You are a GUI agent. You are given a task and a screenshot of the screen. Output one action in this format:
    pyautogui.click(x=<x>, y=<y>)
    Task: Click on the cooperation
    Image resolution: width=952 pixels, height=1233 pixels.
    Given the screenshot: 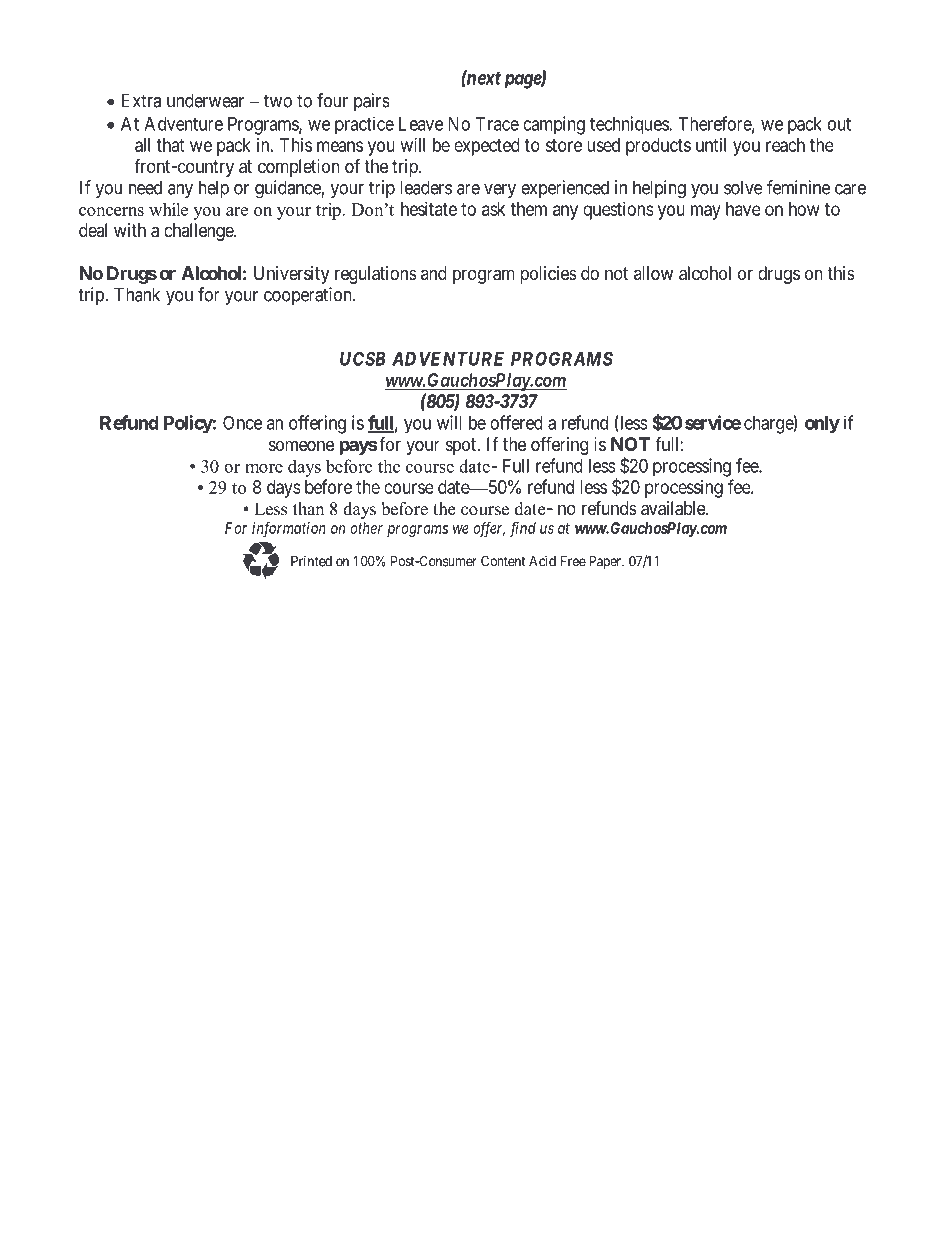 What is the action you would take?
    pyautogui.click(x=309, y=296)
